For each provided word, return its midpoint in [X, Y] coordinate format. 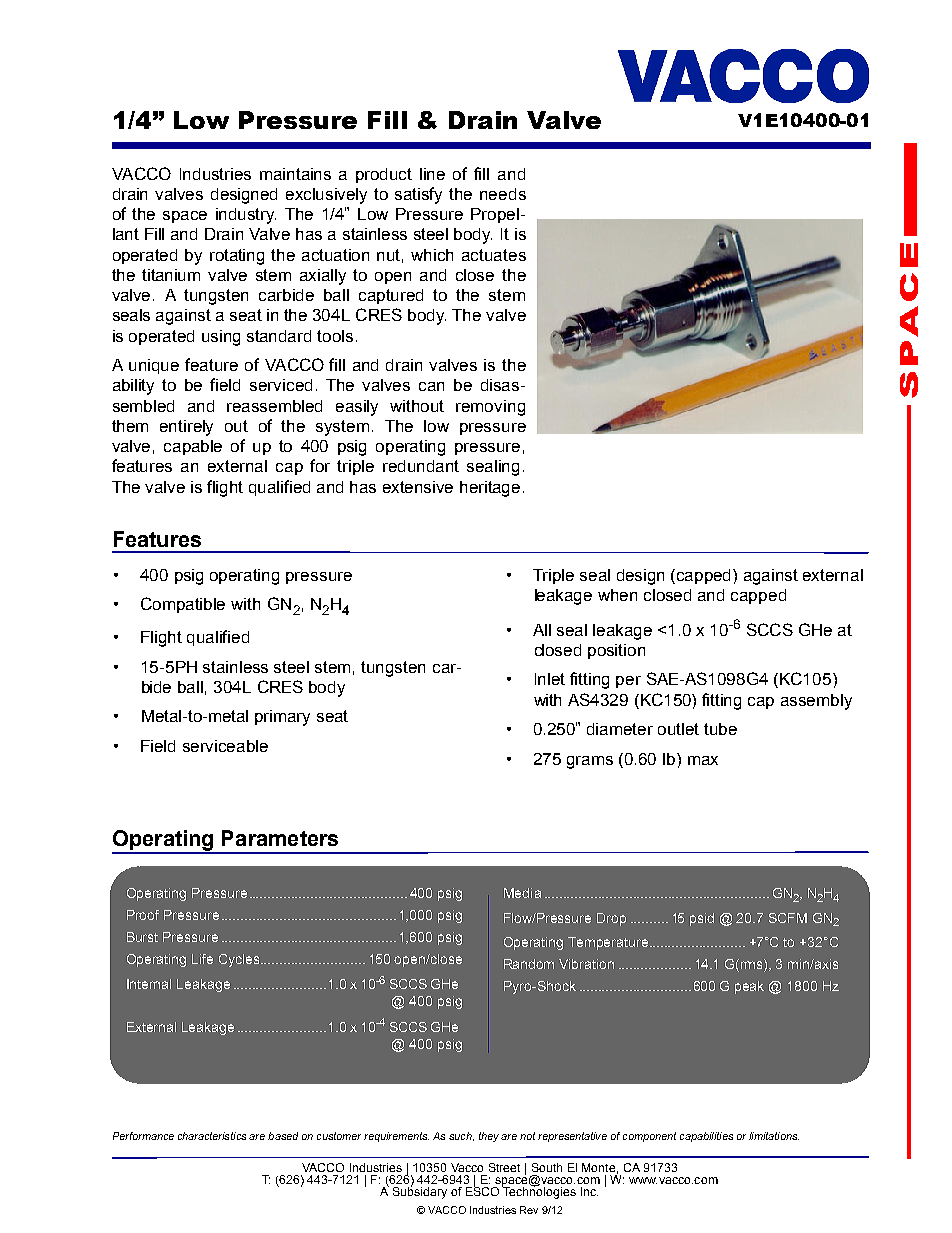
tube [720, 729]
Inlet [550, 679]
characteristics [212, 1136]
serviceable [225, 746]
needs [503, 194]
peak [749, 987]
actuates [494, 255]
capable [193, 447]
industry [246, 216]
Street [504, 1167]
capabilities [706, 1137]
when [617, 595]
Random [529, 964]
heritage [490, 489]
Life [202, 959]
